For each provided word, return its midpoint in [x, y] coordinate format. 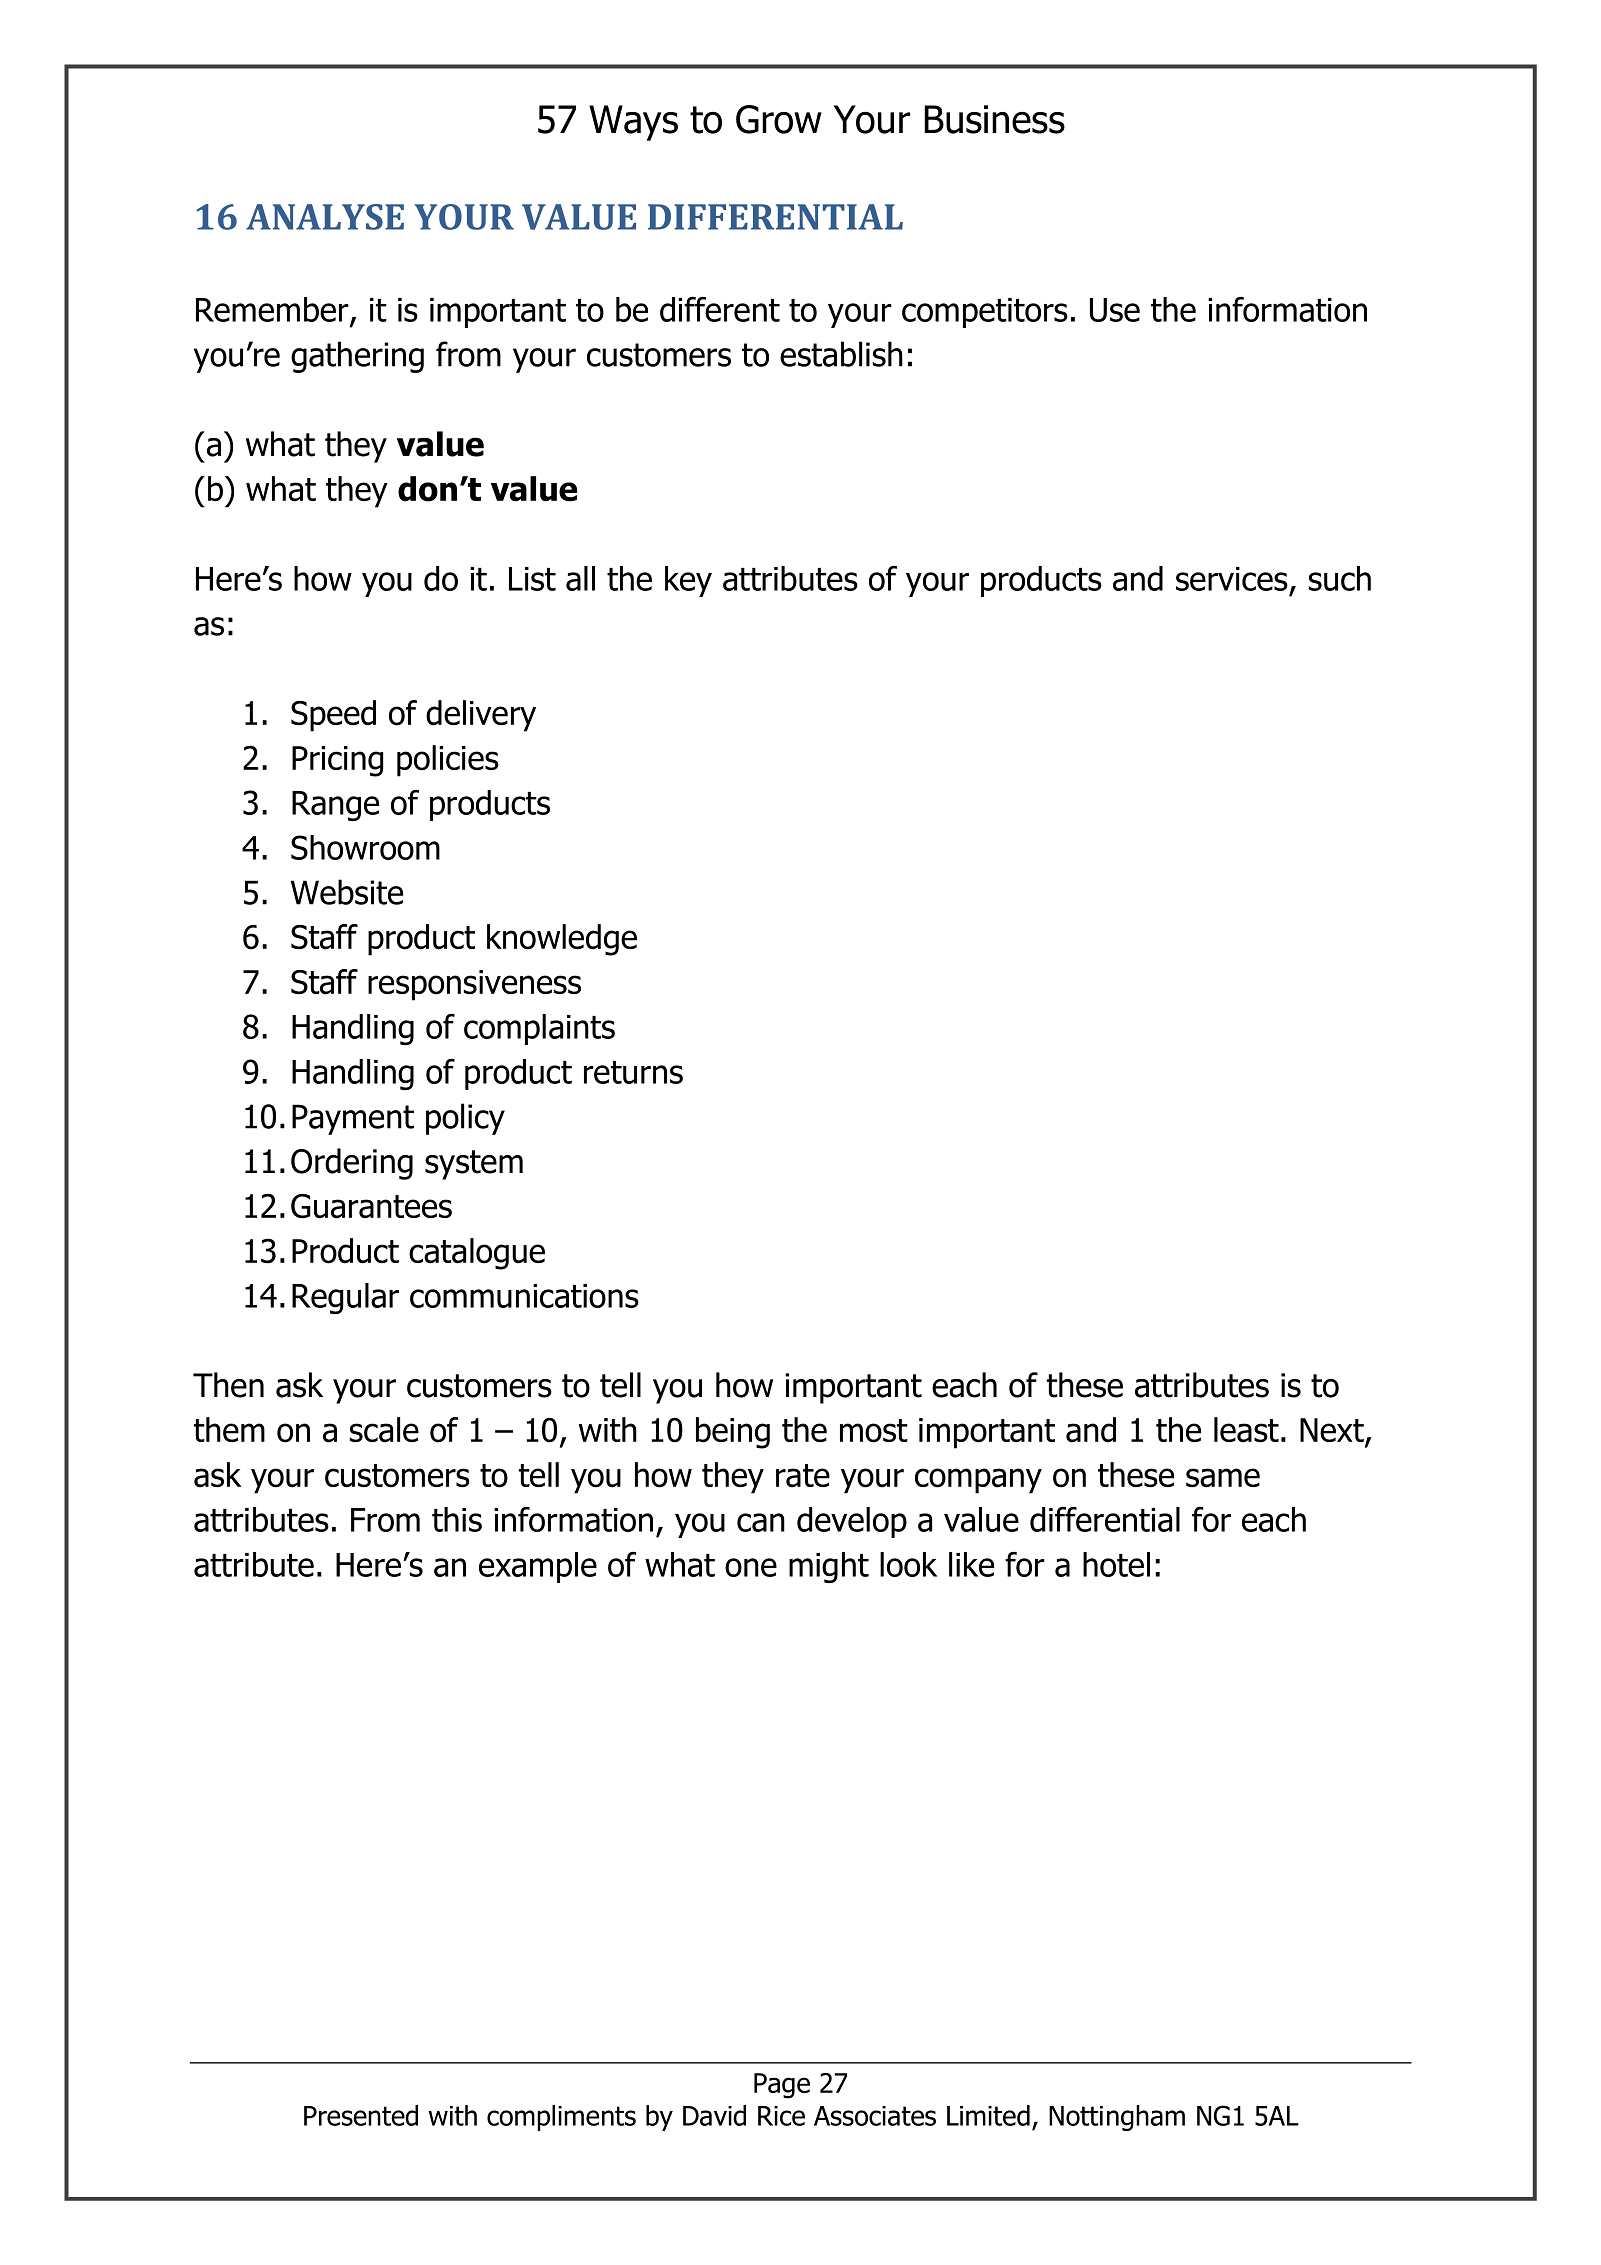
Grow [779, 119]
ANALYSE [325, 217]
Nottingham [1117, 2118]
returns [633, 1072]
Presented [361, 2115]
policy [465, 1119]
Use [1115, 310]
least [1246, 1430]
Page [782, 2086]
